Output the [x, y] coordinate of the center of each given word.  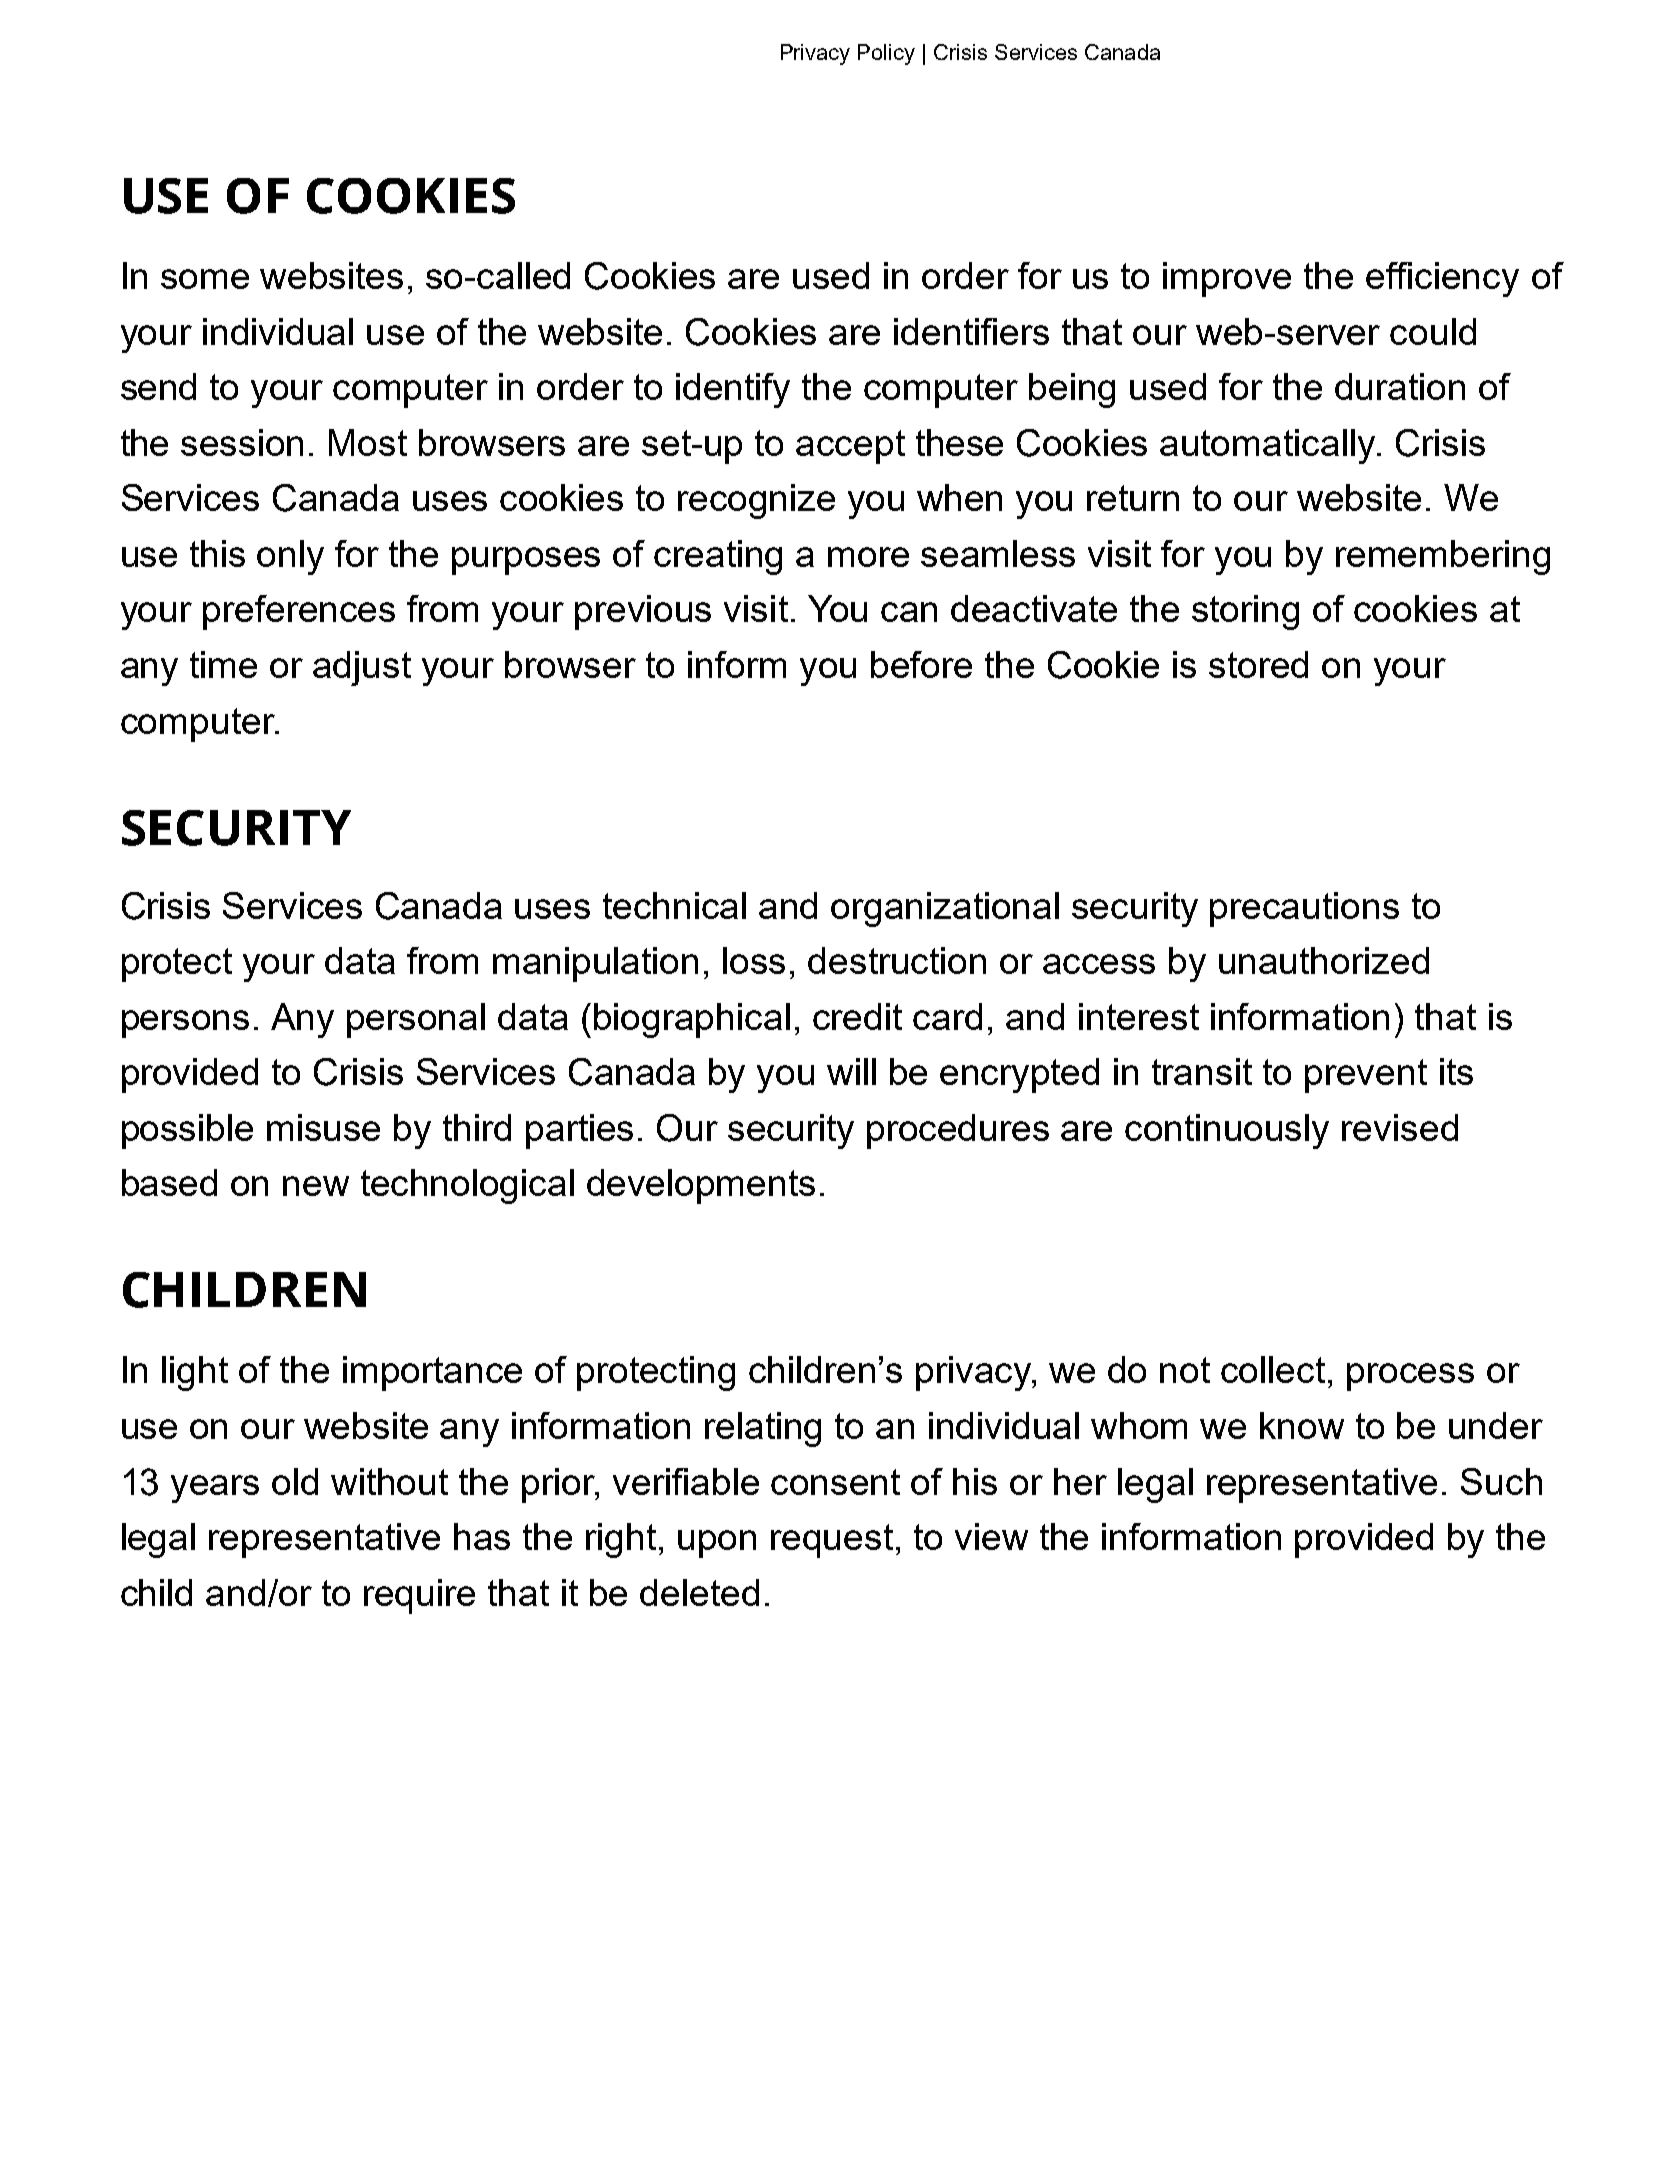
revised [1400, 1127]
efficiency [1442, 279]
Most [368, 442]
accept [850, 447]
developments [701, 1186]
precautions [1304, 909]
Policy [886, 54]
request [832, 1541]
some [205, 279]
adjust [362, 668]
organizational [945, 909]
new [316, 1186]
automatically [1269, 446]
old [295, 1481]
